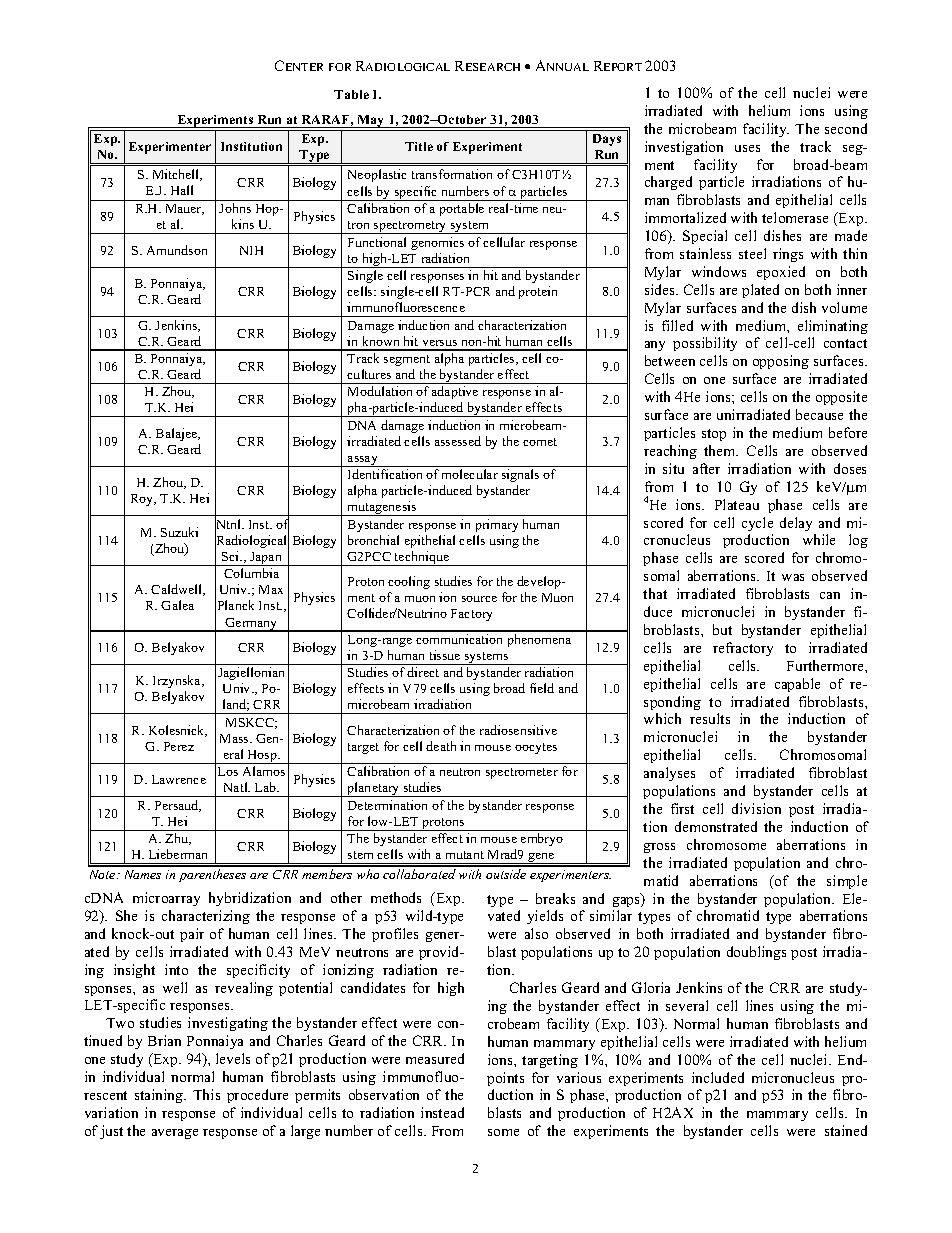 The image size is (952, 1233). What do you see at coordinates (781, 362) in the document?
I see `opposing` at bounding box center [781, 362].
